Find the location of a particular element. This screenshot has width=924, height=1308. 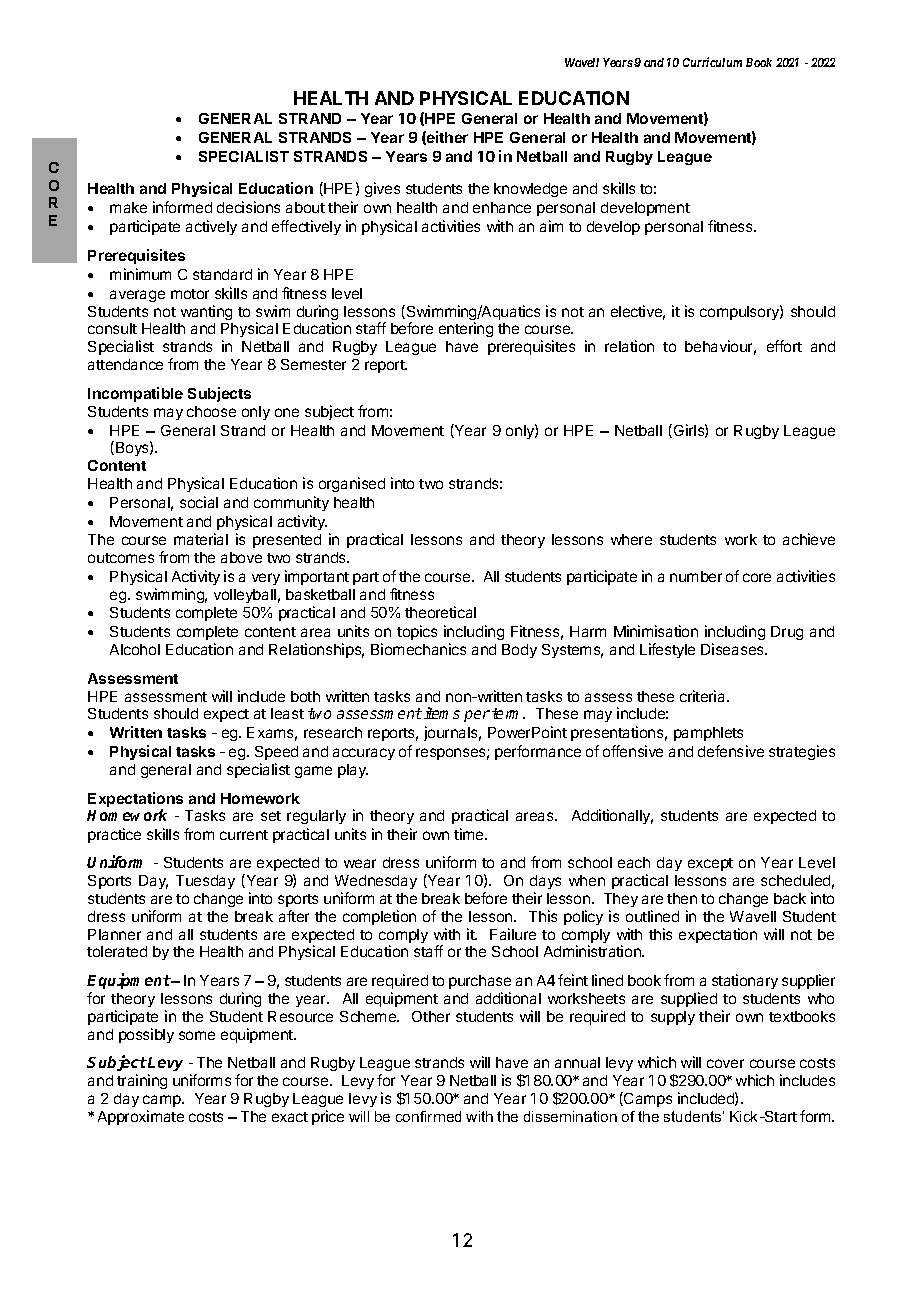

above is located at coordinates (241, 557).
